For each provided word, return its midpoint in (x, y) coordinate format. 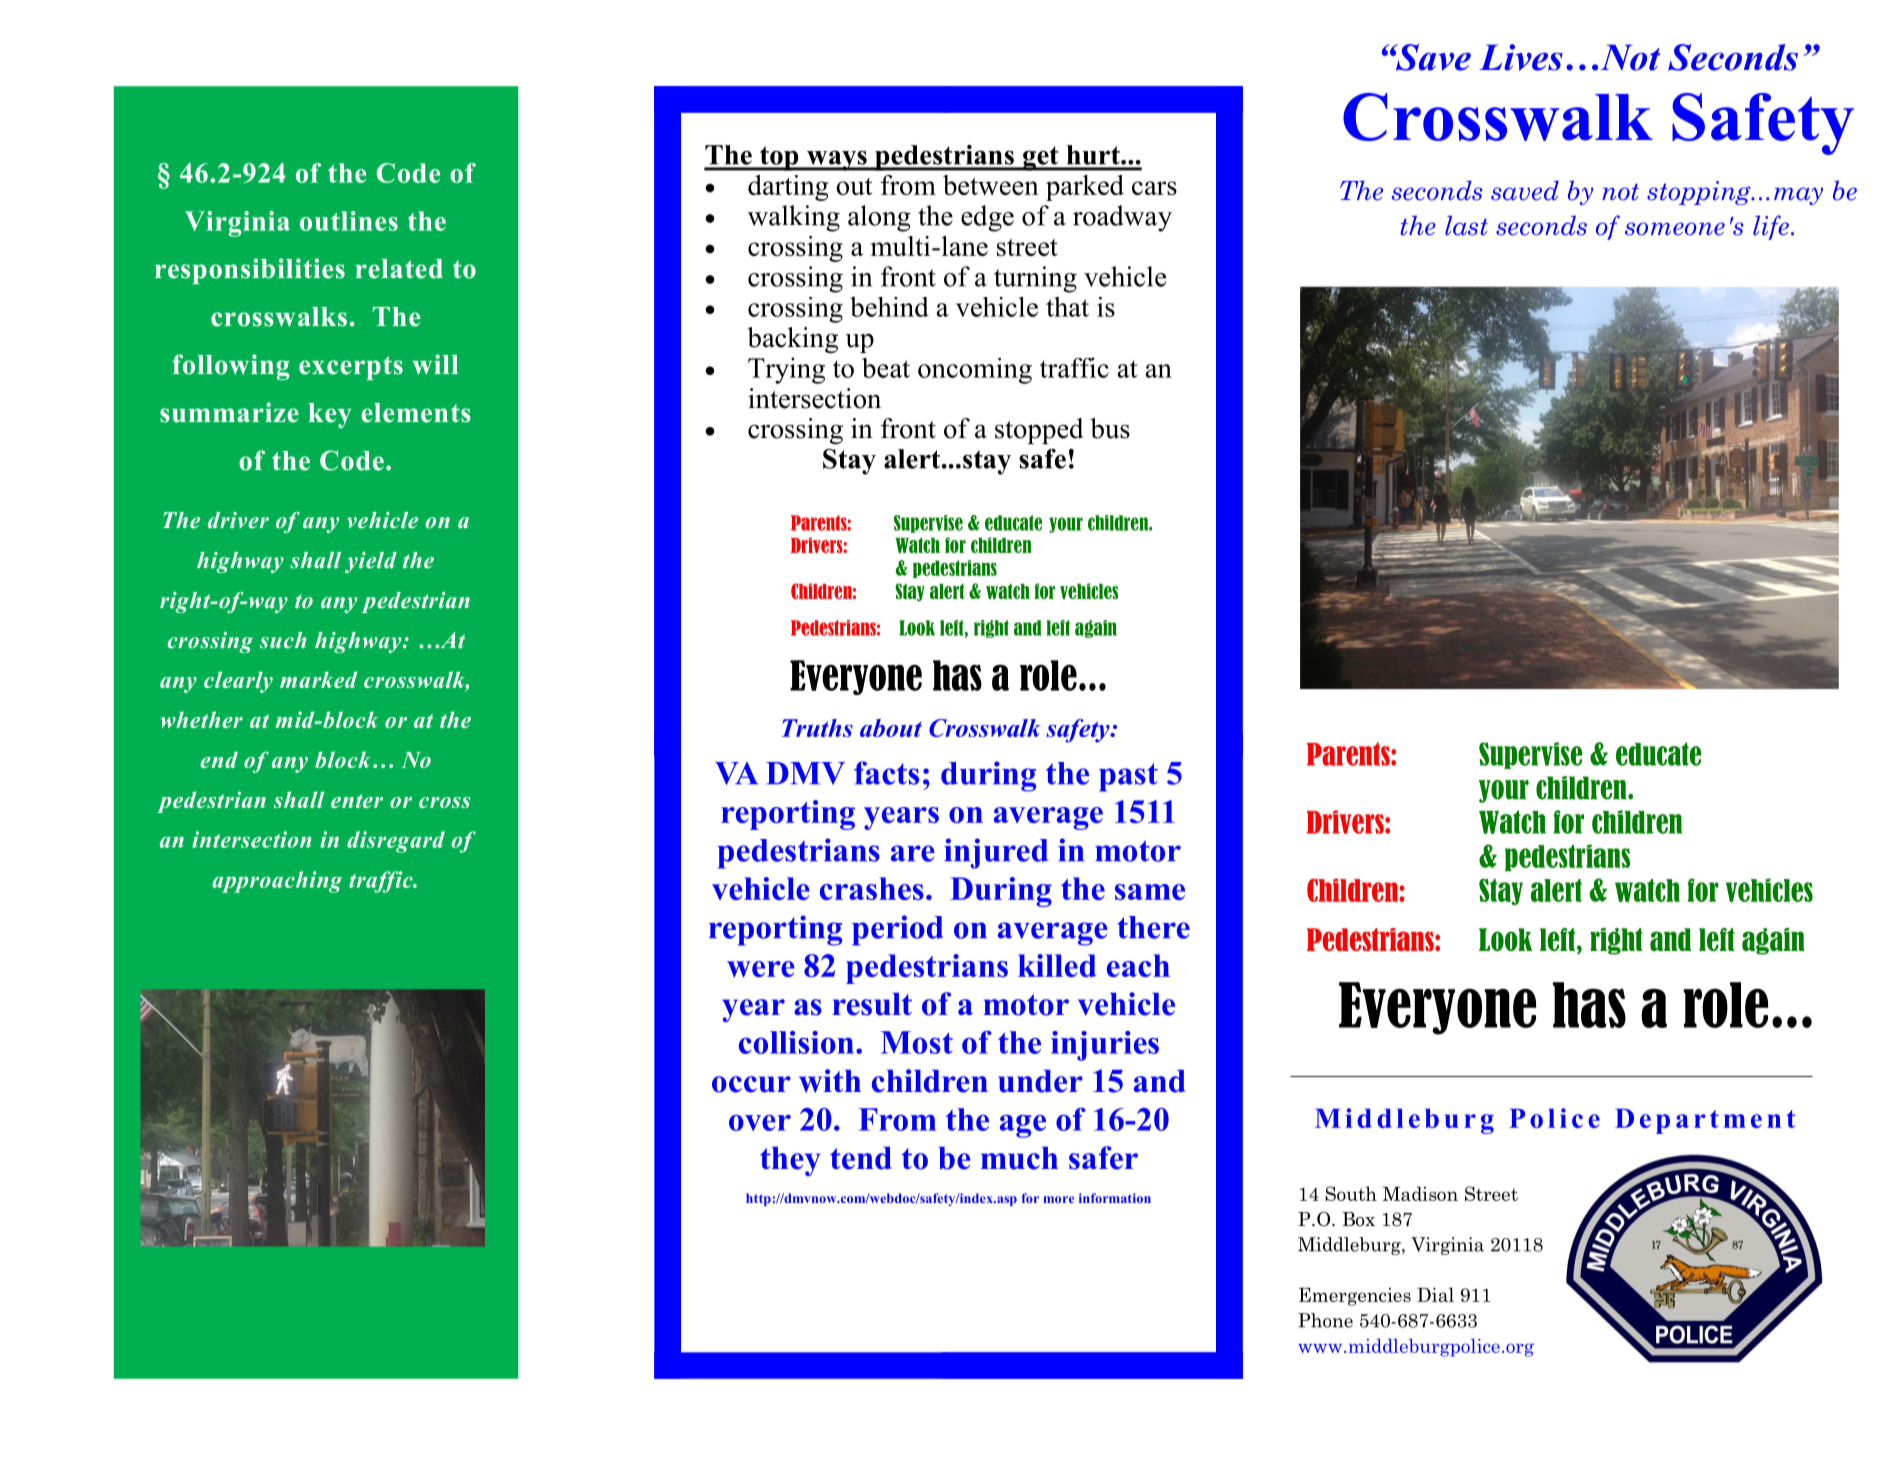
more (1058, 1199)
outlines (349, 221)
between (991, 185)
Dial (1435, 1294)
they (790, 1161)
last (1466, 226)
